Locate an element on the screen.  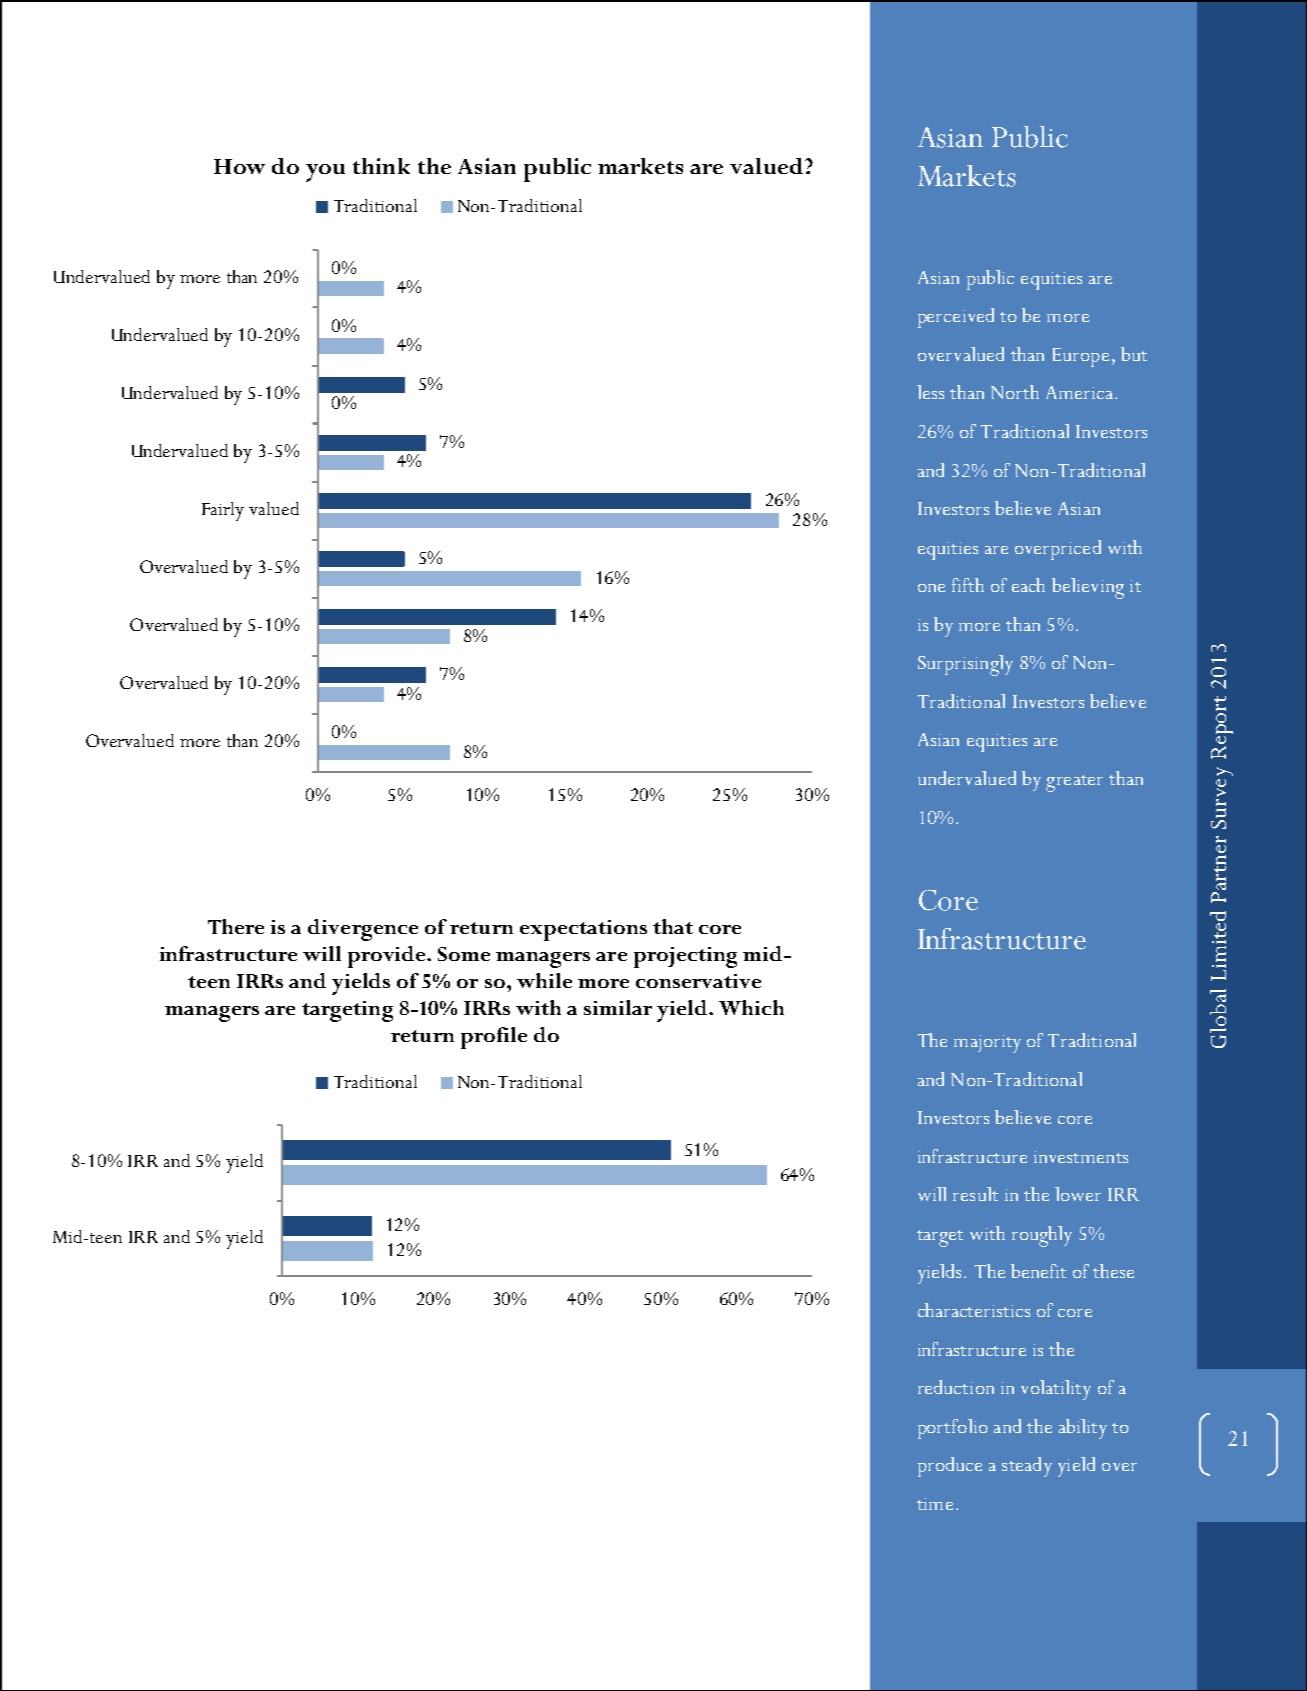
produce is located at coordinates (950, 1467).
